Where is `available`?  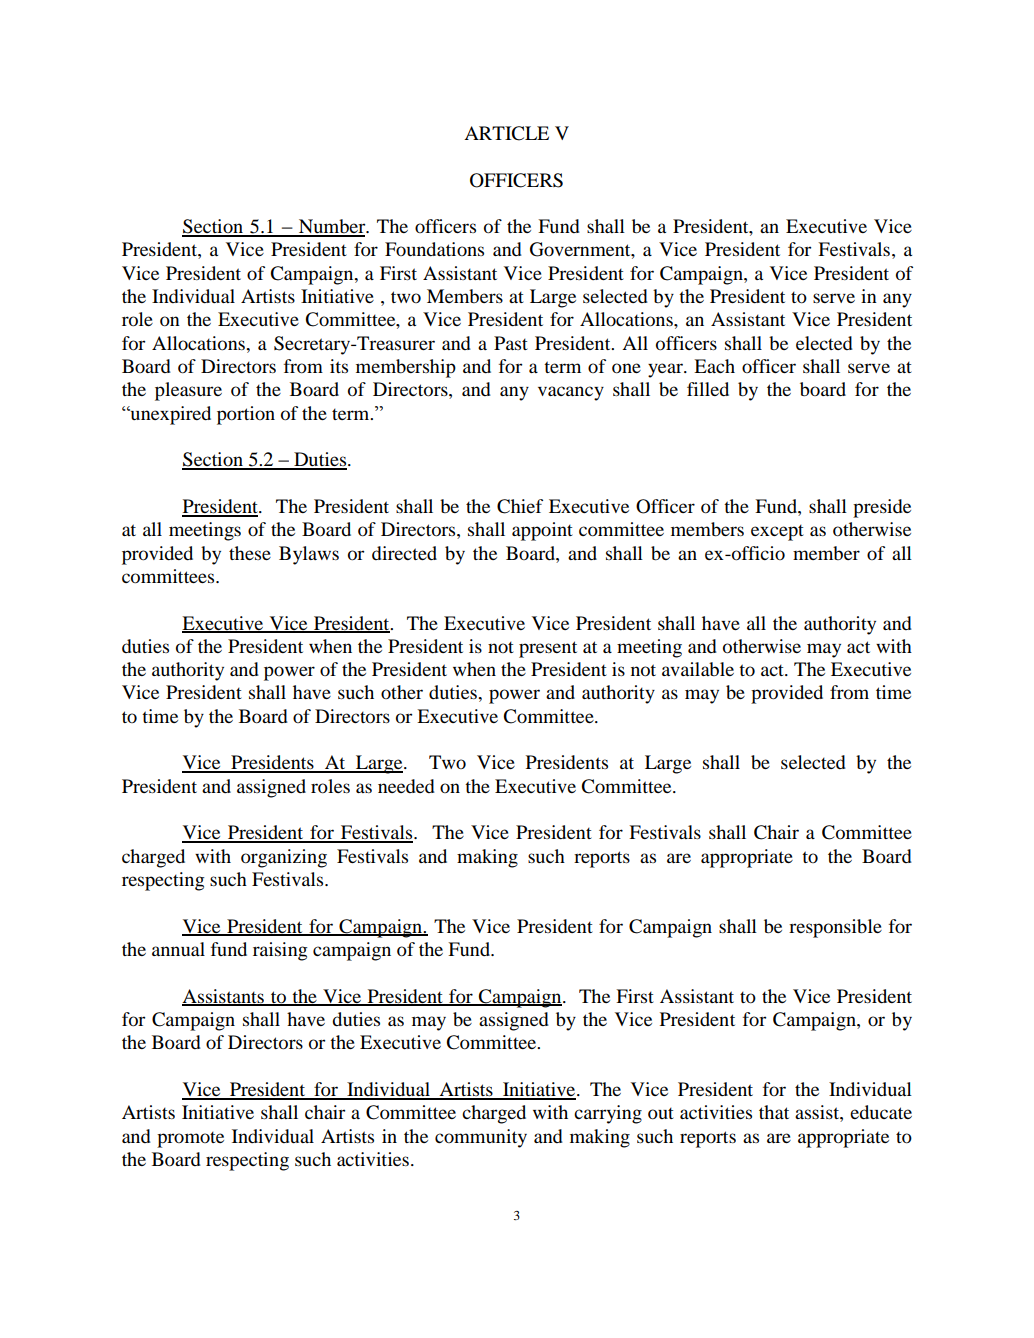
available is located at coordinates (698, 669).
